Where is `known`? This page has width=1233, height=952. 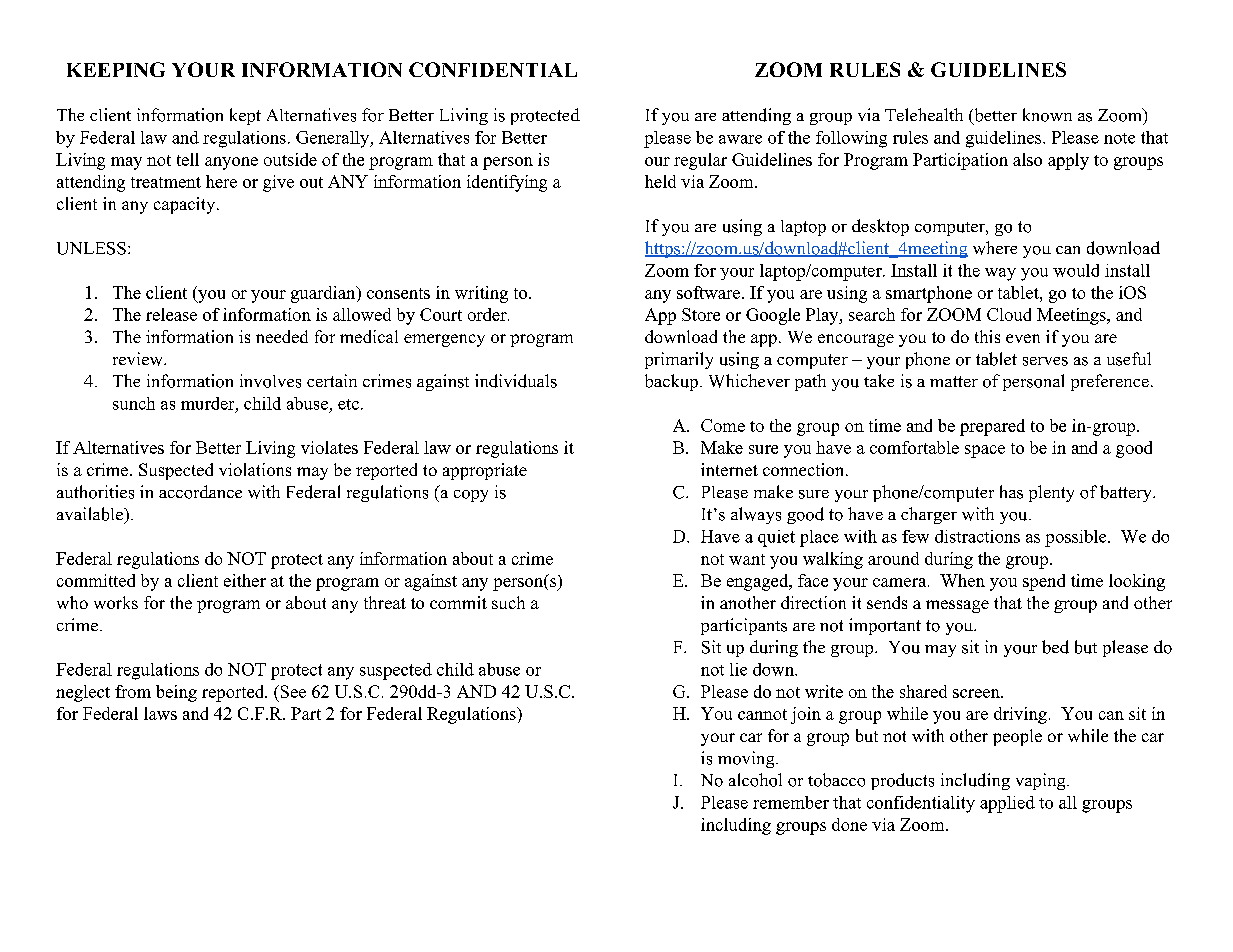 known is located at coordinates (1047, 115).
